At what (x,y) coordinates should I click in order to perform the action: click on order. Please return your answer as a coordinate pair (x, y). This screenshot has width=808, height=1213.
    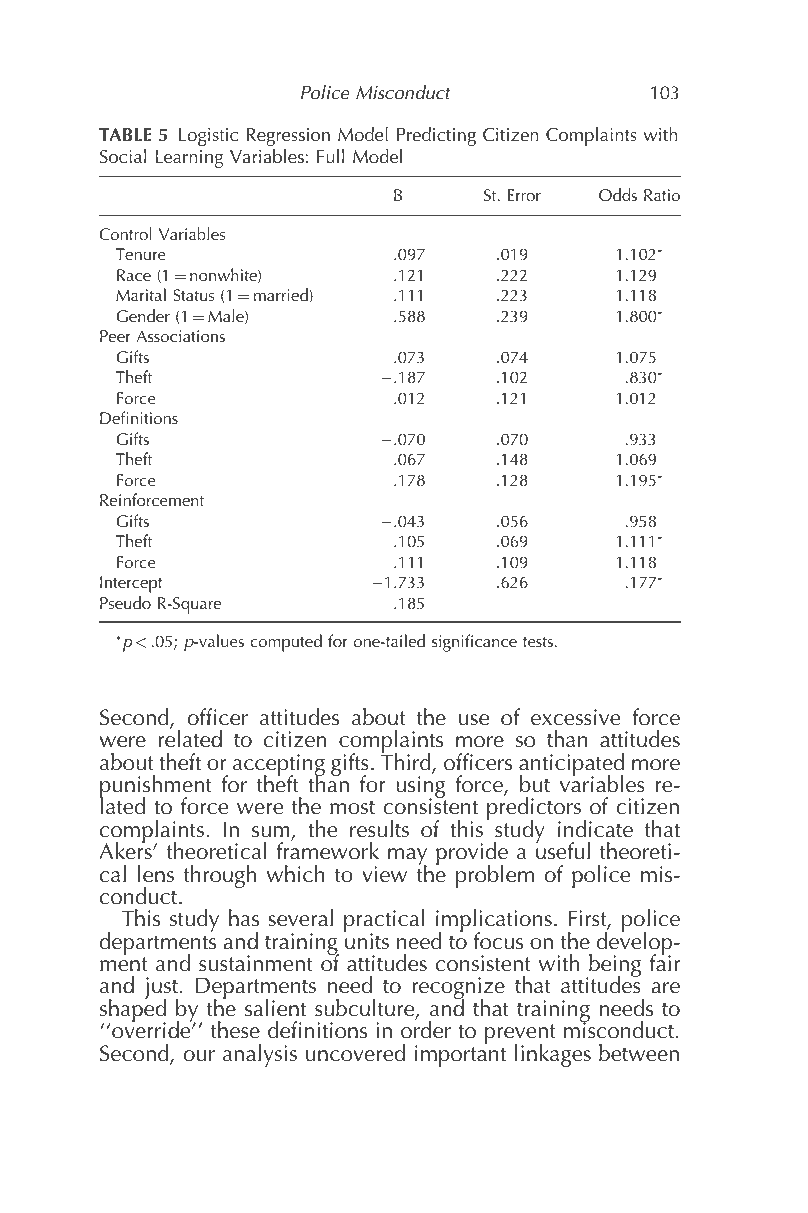
    Looking at the image, I should click on (426, 1029).
